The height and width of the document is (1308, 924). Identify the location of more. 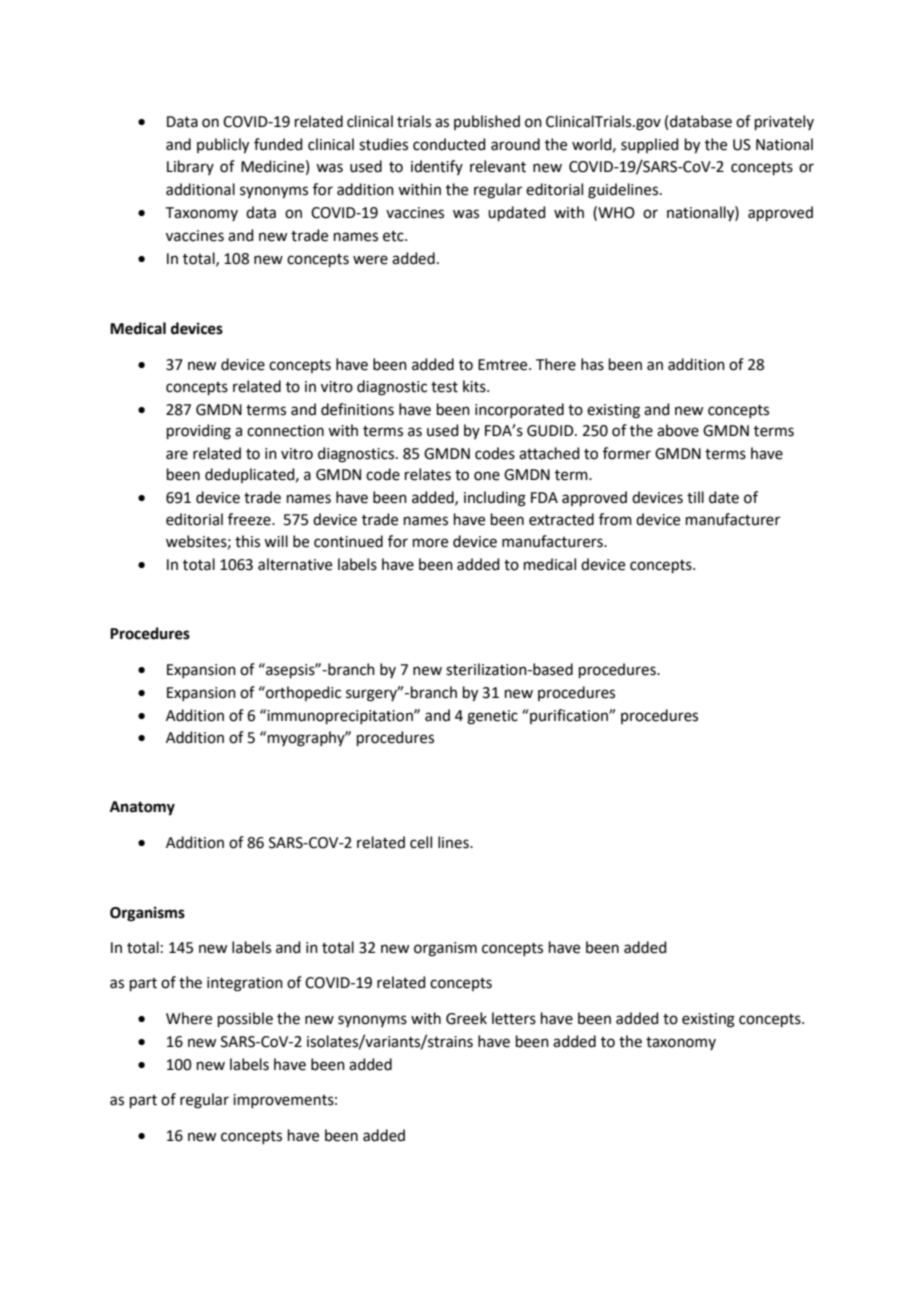
(430, 543).
